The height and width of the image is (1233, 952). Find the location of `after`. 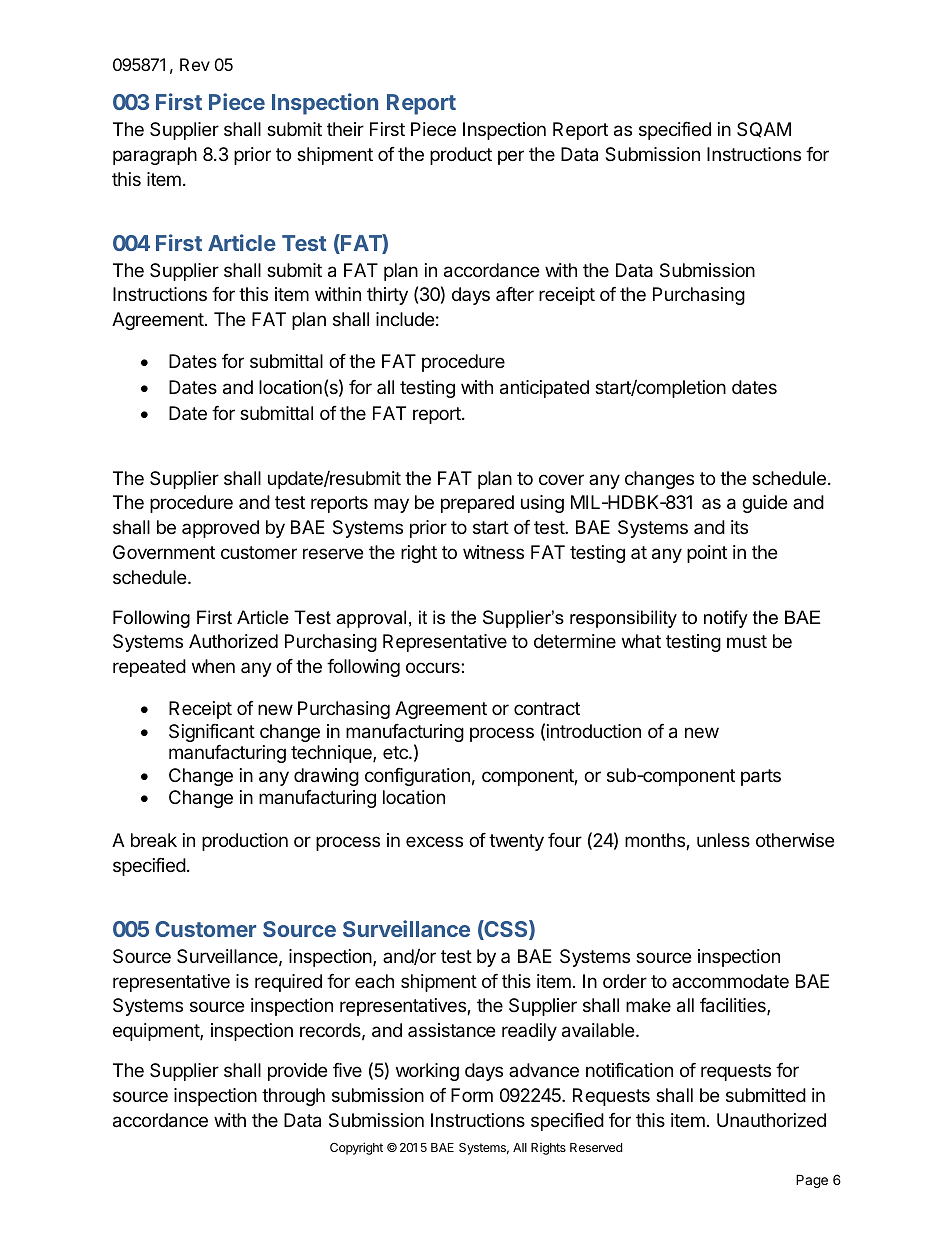

after is located at coordinates (515, 294).
